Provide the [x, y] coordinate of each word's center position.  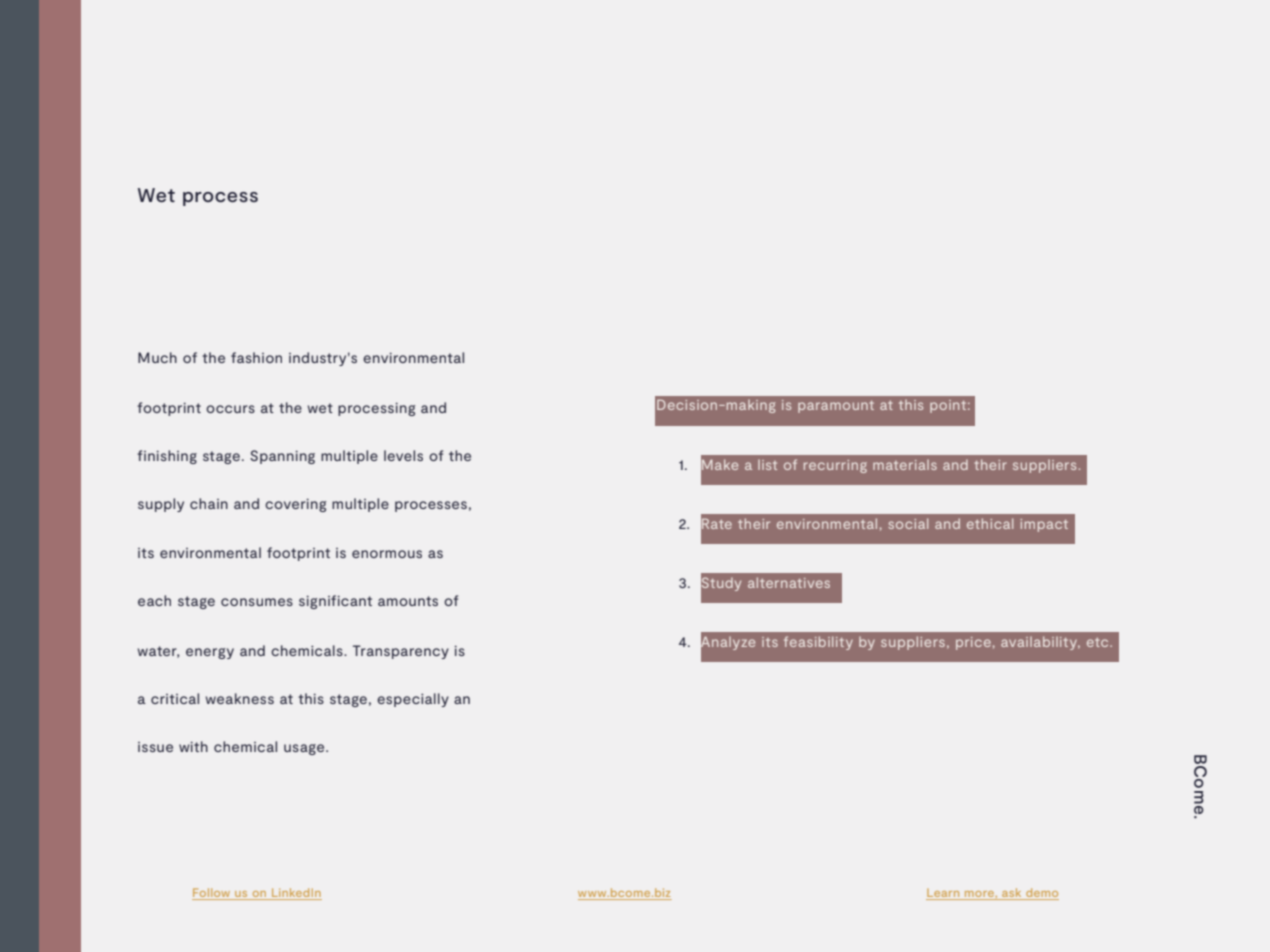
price [973, 643]
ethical [990, 523]
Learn [944, 894]
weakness [240, 698]
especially [413, 700]
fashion [256, 357]
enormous [387, 554]
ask [1012, 894]
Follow [212, 894]
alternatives [789, 582]
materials [905, 465]
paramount [836, 407]
